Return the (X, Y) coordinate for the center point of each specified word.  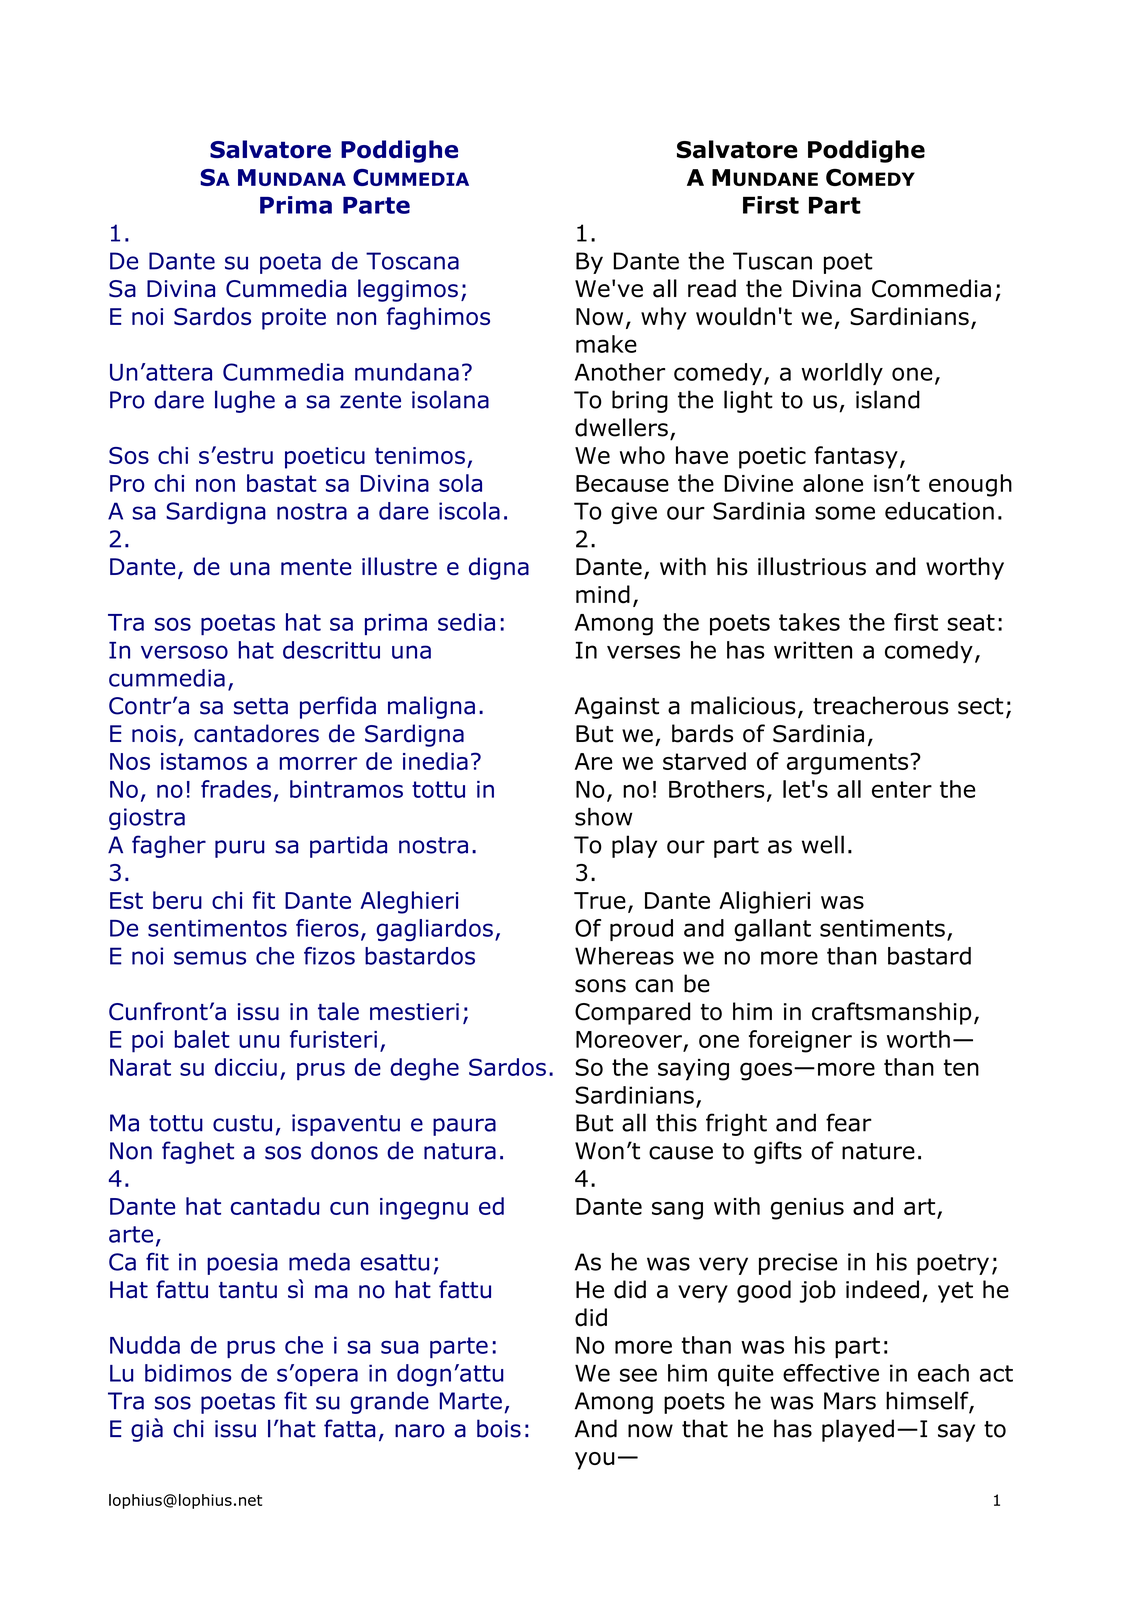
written (813, 650)
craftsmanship (891, 1013)
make (606, 344)
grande (389, 1402)
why (664, 318)
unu (259, 1041)
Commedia (931, 288)
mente (316, 567)
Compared (632, 1013)
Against (617, 708)
